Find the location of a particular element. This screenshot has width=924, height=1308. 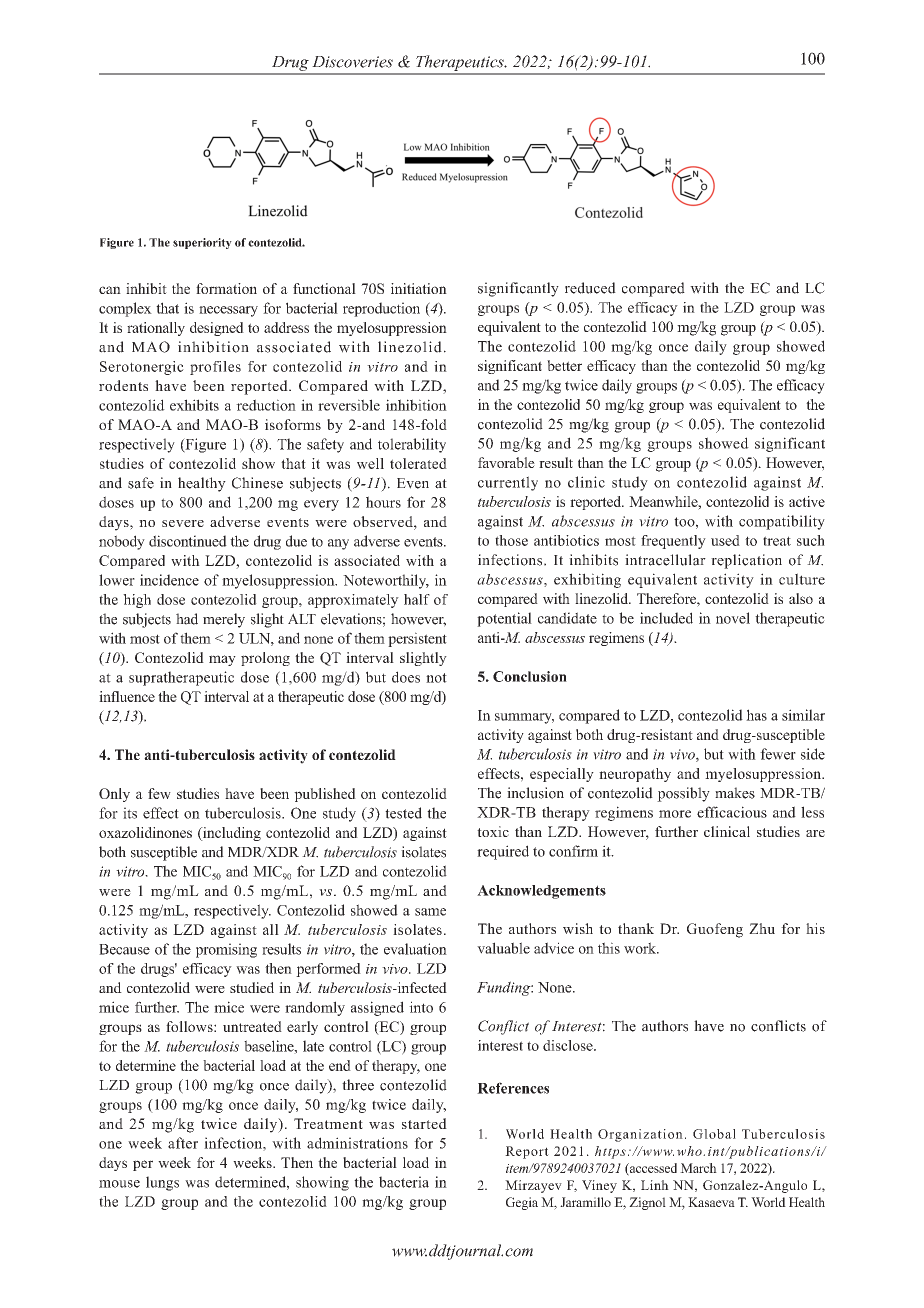

exhibits is located at coordinates (194, 405).
